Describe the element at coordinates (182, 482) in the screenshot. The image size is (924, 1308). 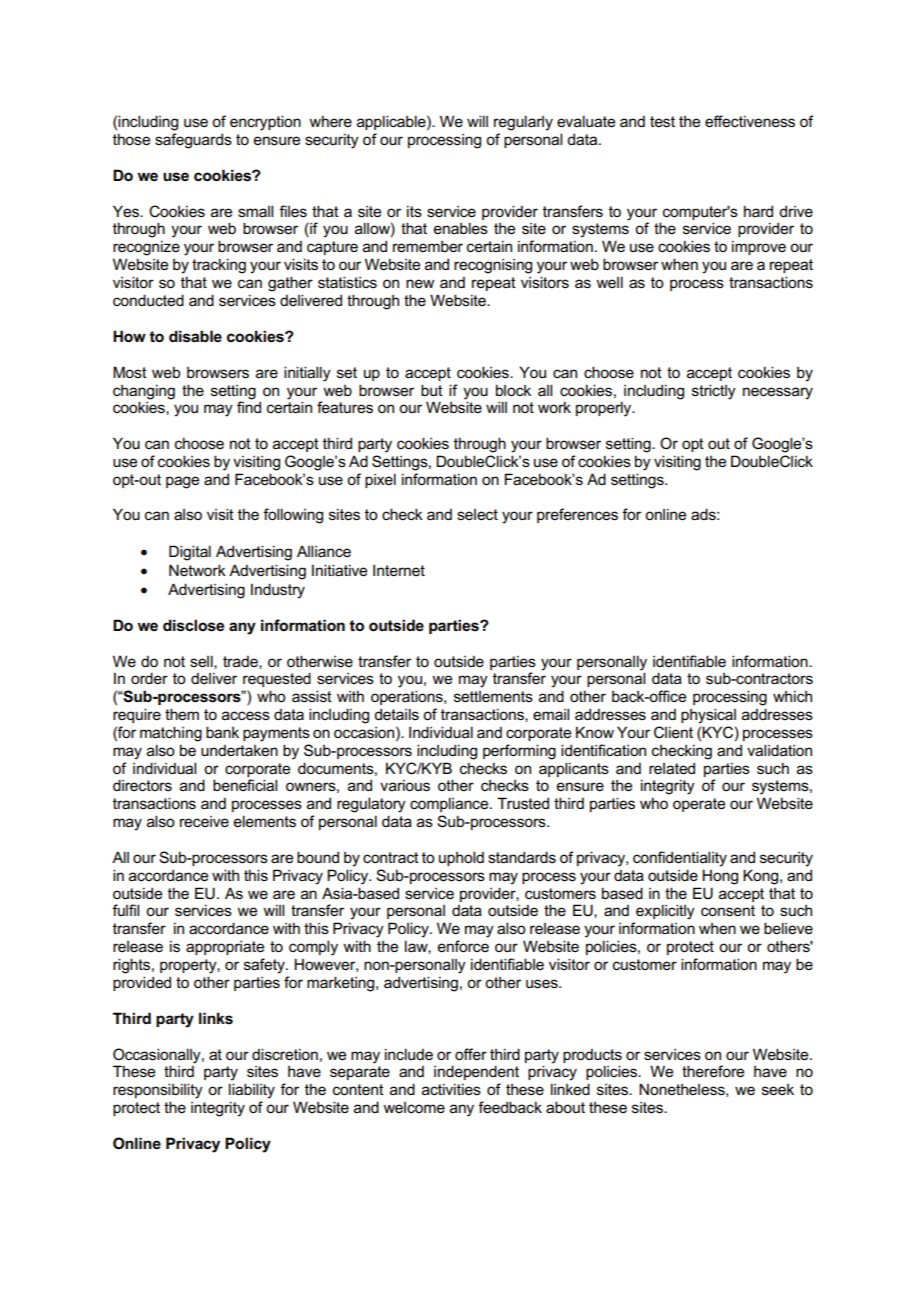
I see `page` at that location.
